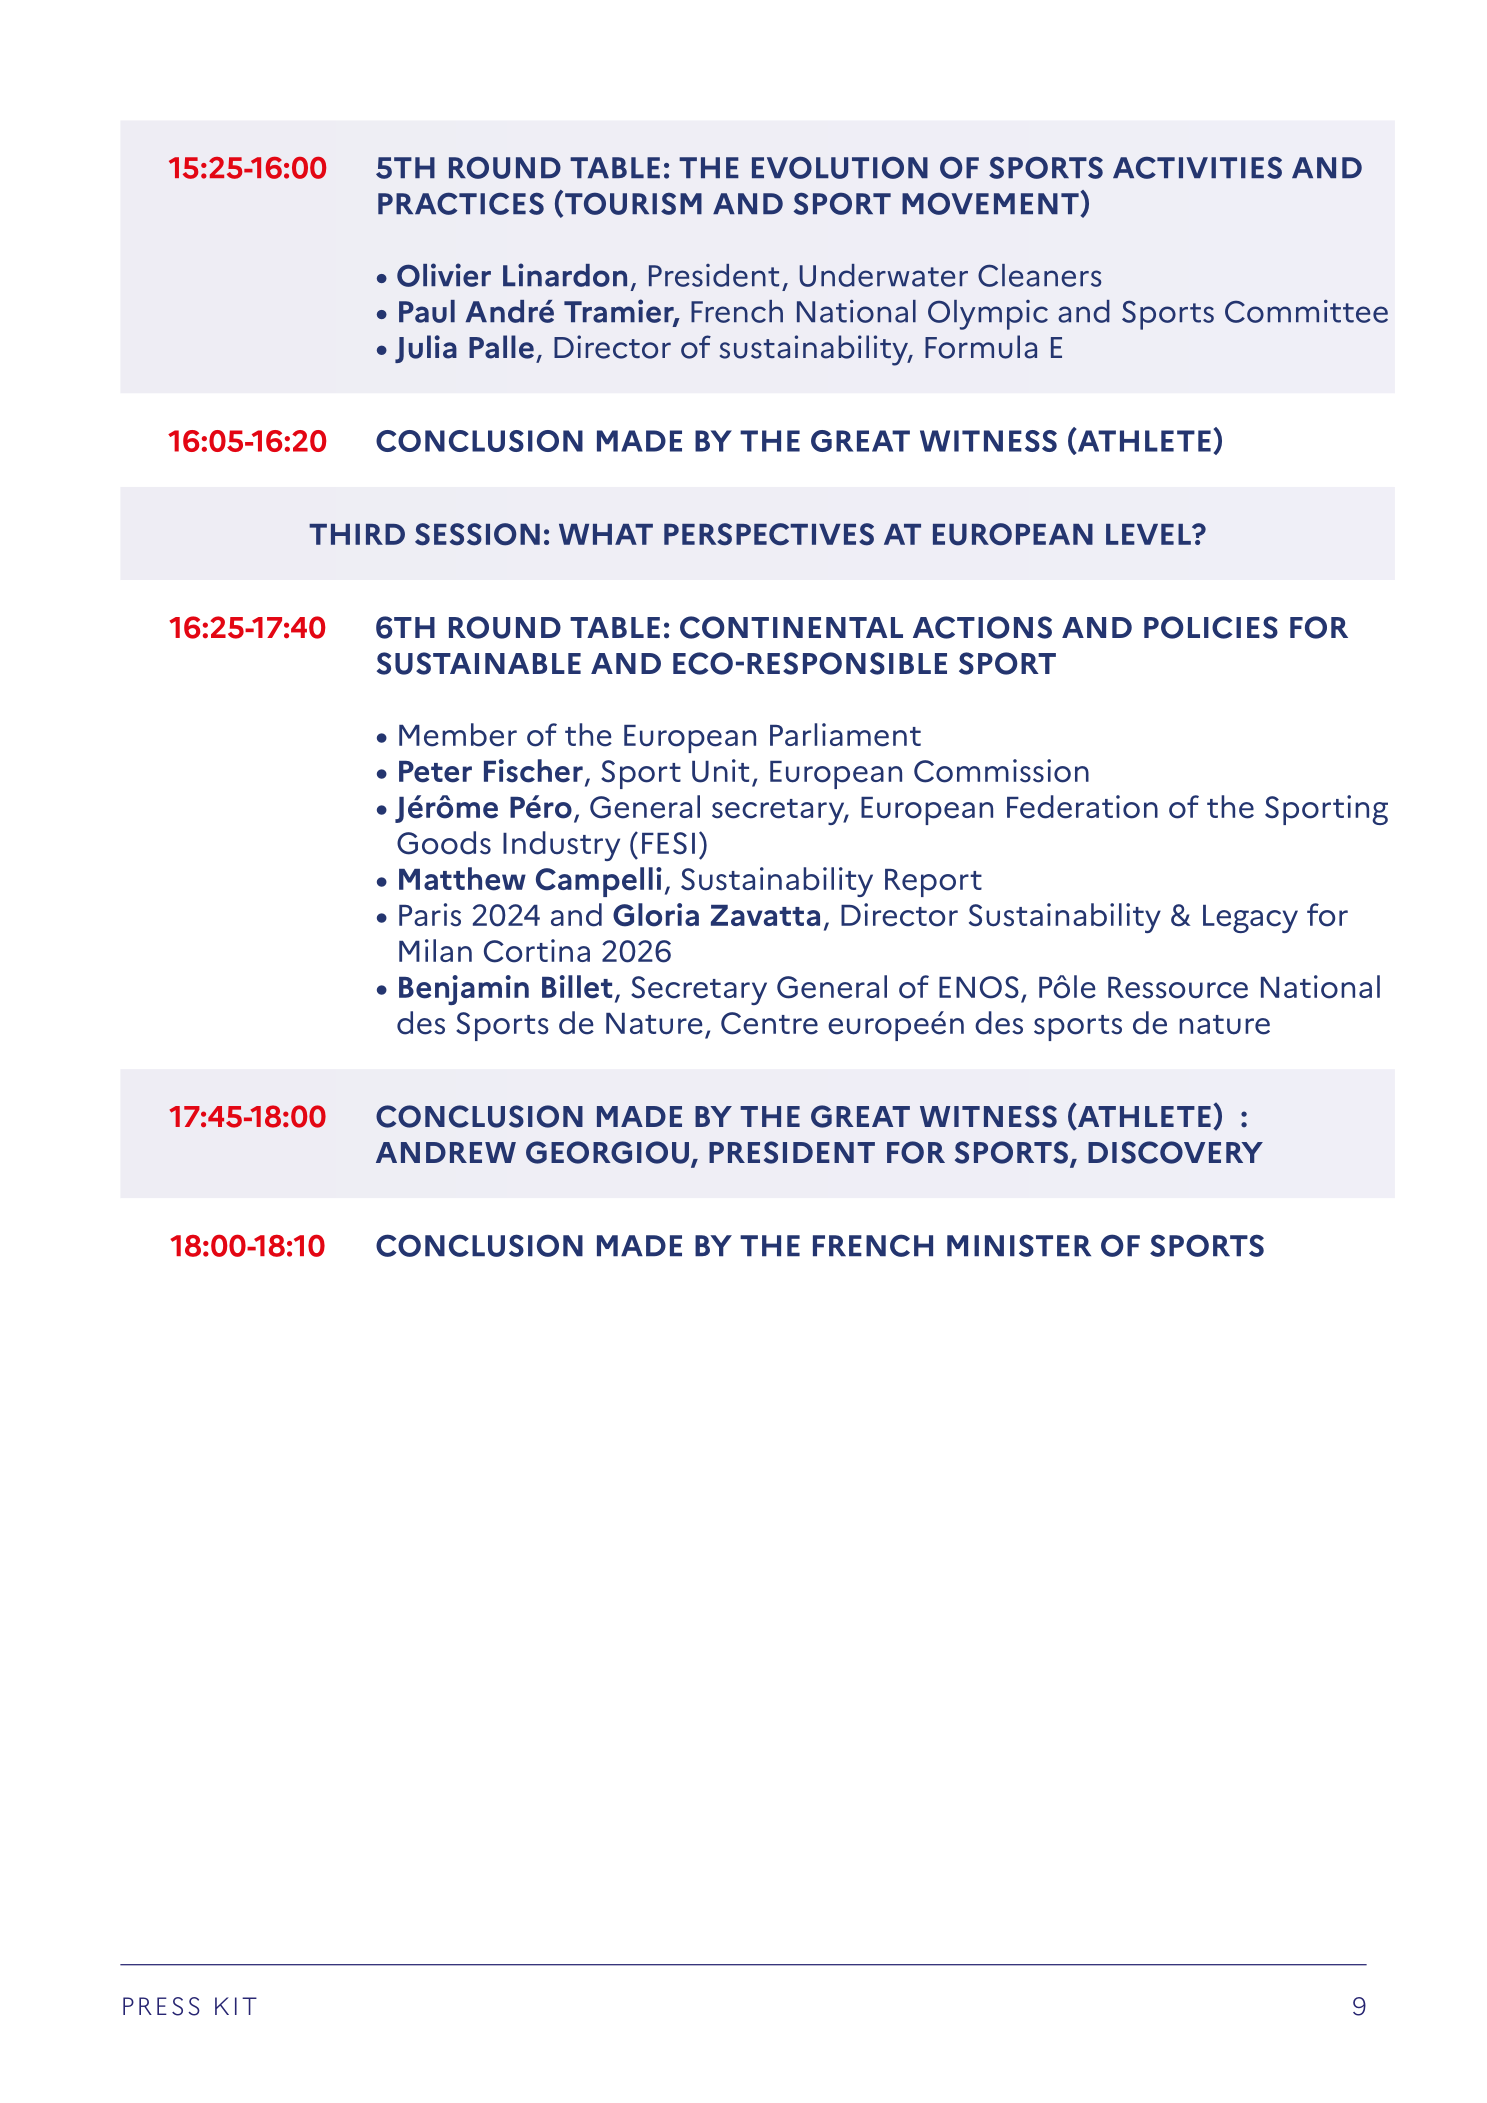 Image resolution: width=1487 pixels, height=2103 pixels. Describe the element at coordinates (633, 203) in the screenshot. I see `TOURISM` at that location.
